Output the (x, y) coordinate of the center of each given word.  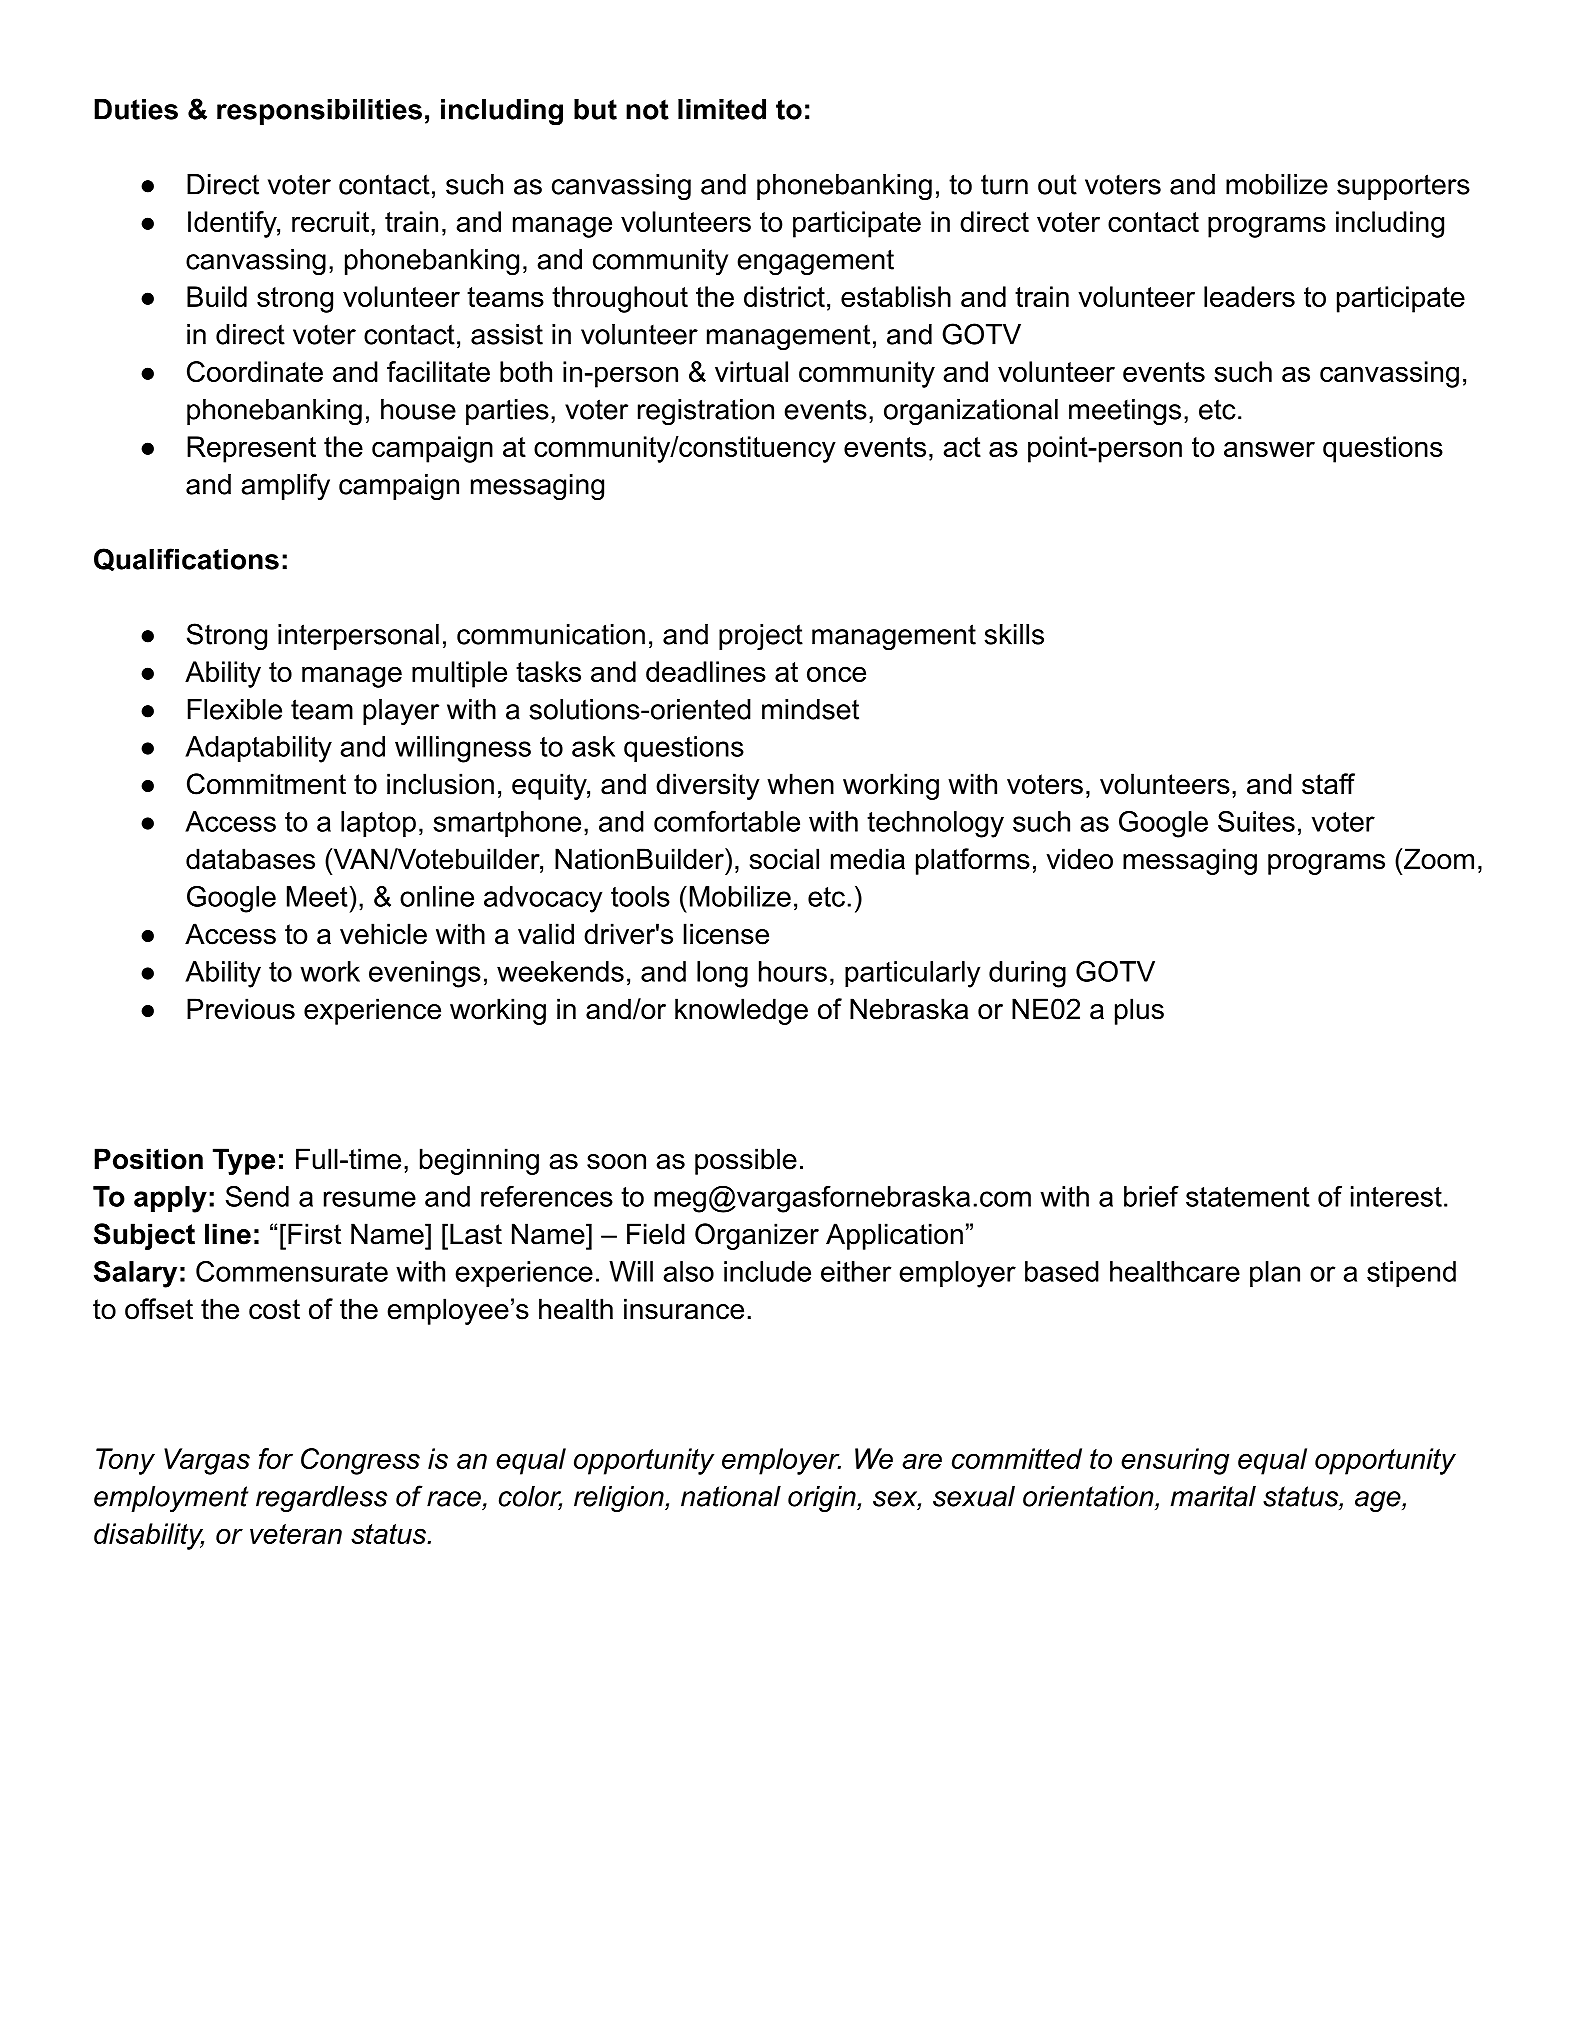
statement (1248, 1197)
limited (722, 109)
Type (244, 1161)
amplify (285, 486)
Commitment (266, 784)
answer (1269, 449)
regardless (321, 1499)
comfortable (727, 821)
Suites (1256, 821)
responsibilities (319, 112)
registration (706, 412)
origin (823, 1499)
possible (746, 1161)
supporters (1403, 187)
